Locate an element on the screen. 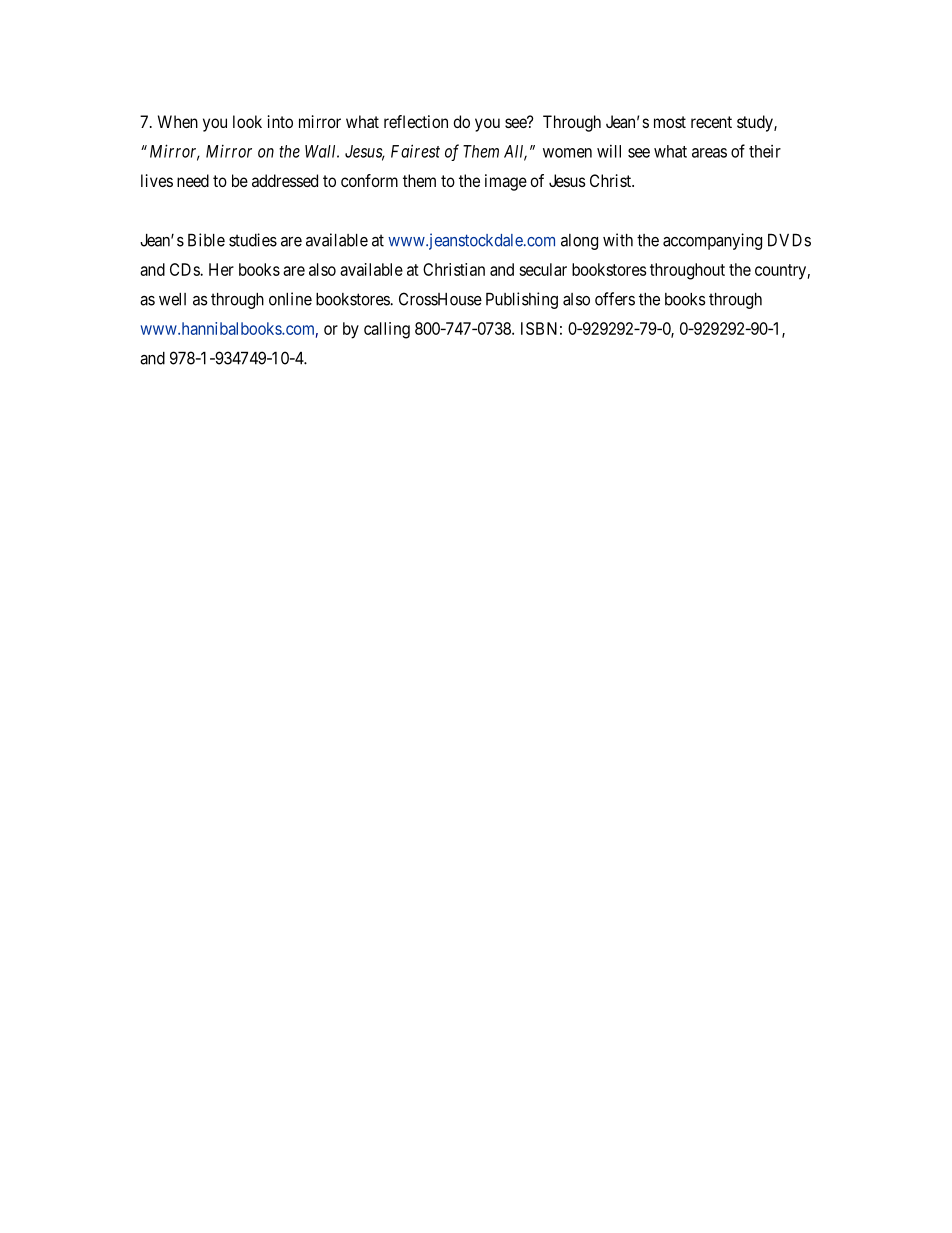  well is located at coordinates (172, 299).
